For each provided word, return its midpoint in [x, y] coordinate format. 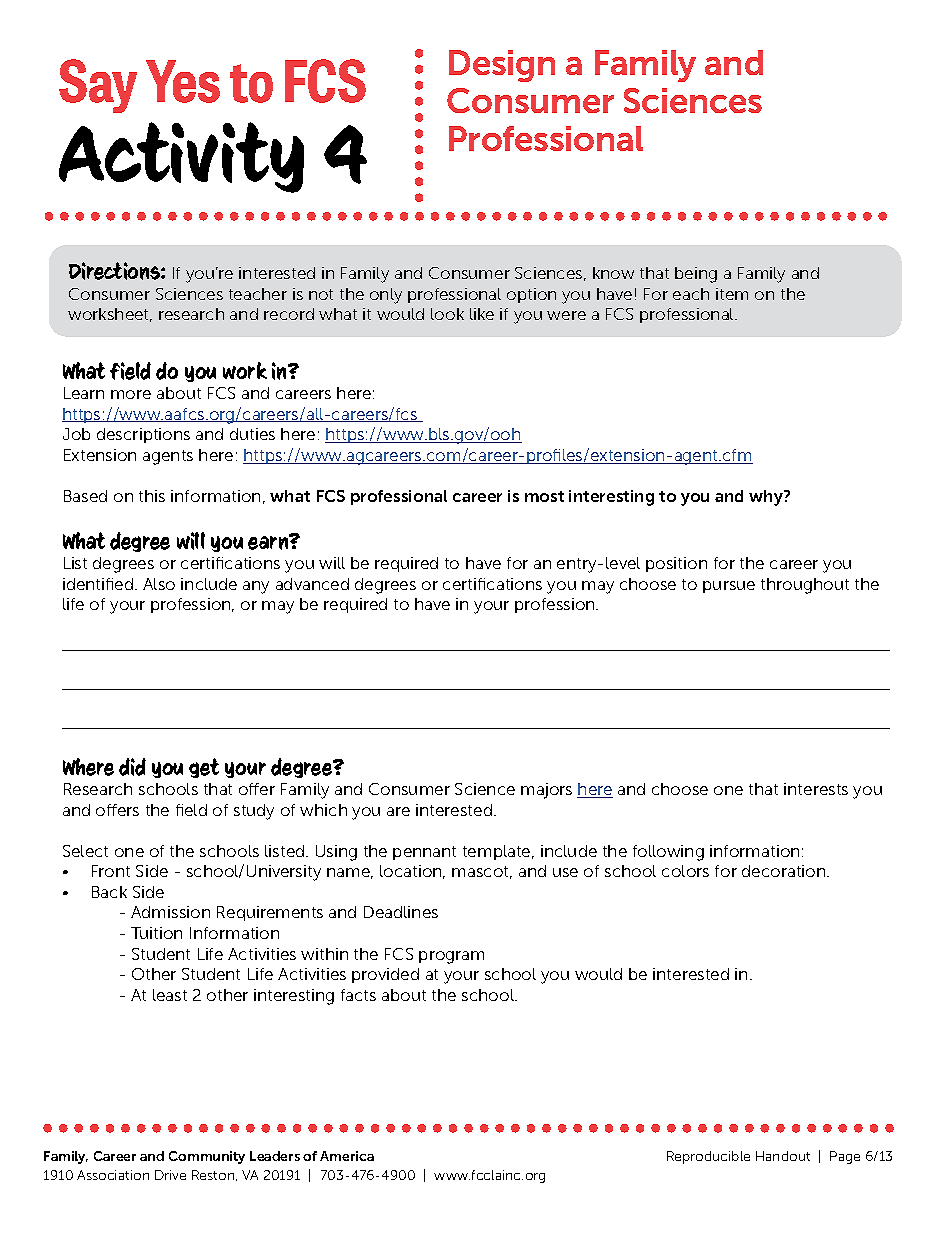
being [696, 275]
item [732, 294]
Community [207, 1157]
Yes [183, 81]
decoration [785, 871]
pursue [729, 587]
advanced [312, 584]
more [131, 394]
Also [159, 584]
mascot [482, 872]
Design [502, 66]
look [447, 314]
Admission [170, 912]
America [347, 1156]
